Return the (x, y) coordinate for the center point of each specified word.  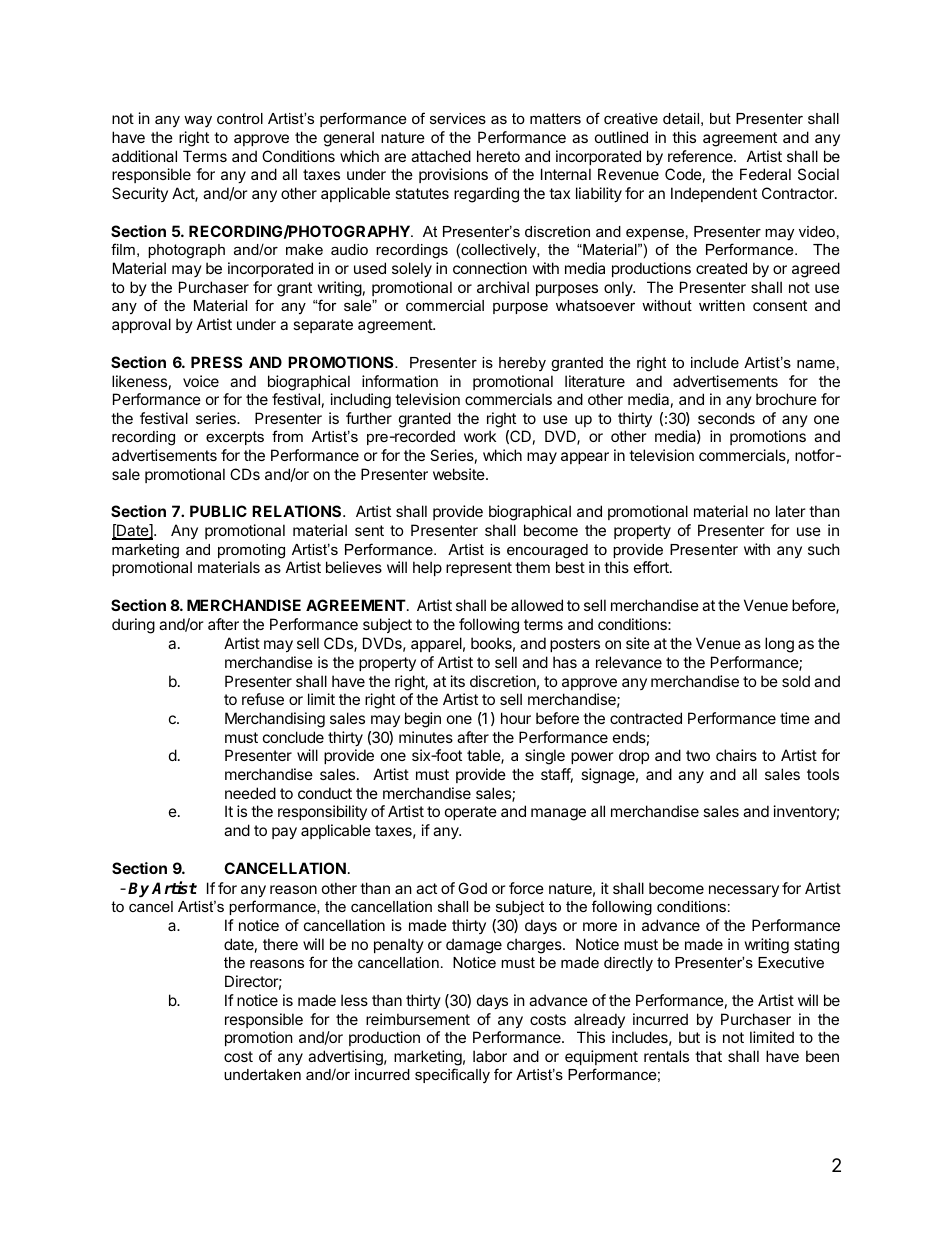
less (354, 1000)
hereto (498, 156)
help (427, 568)
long (779, 645)
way (198, 122)
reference (701, 156)
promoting (251, 551)
